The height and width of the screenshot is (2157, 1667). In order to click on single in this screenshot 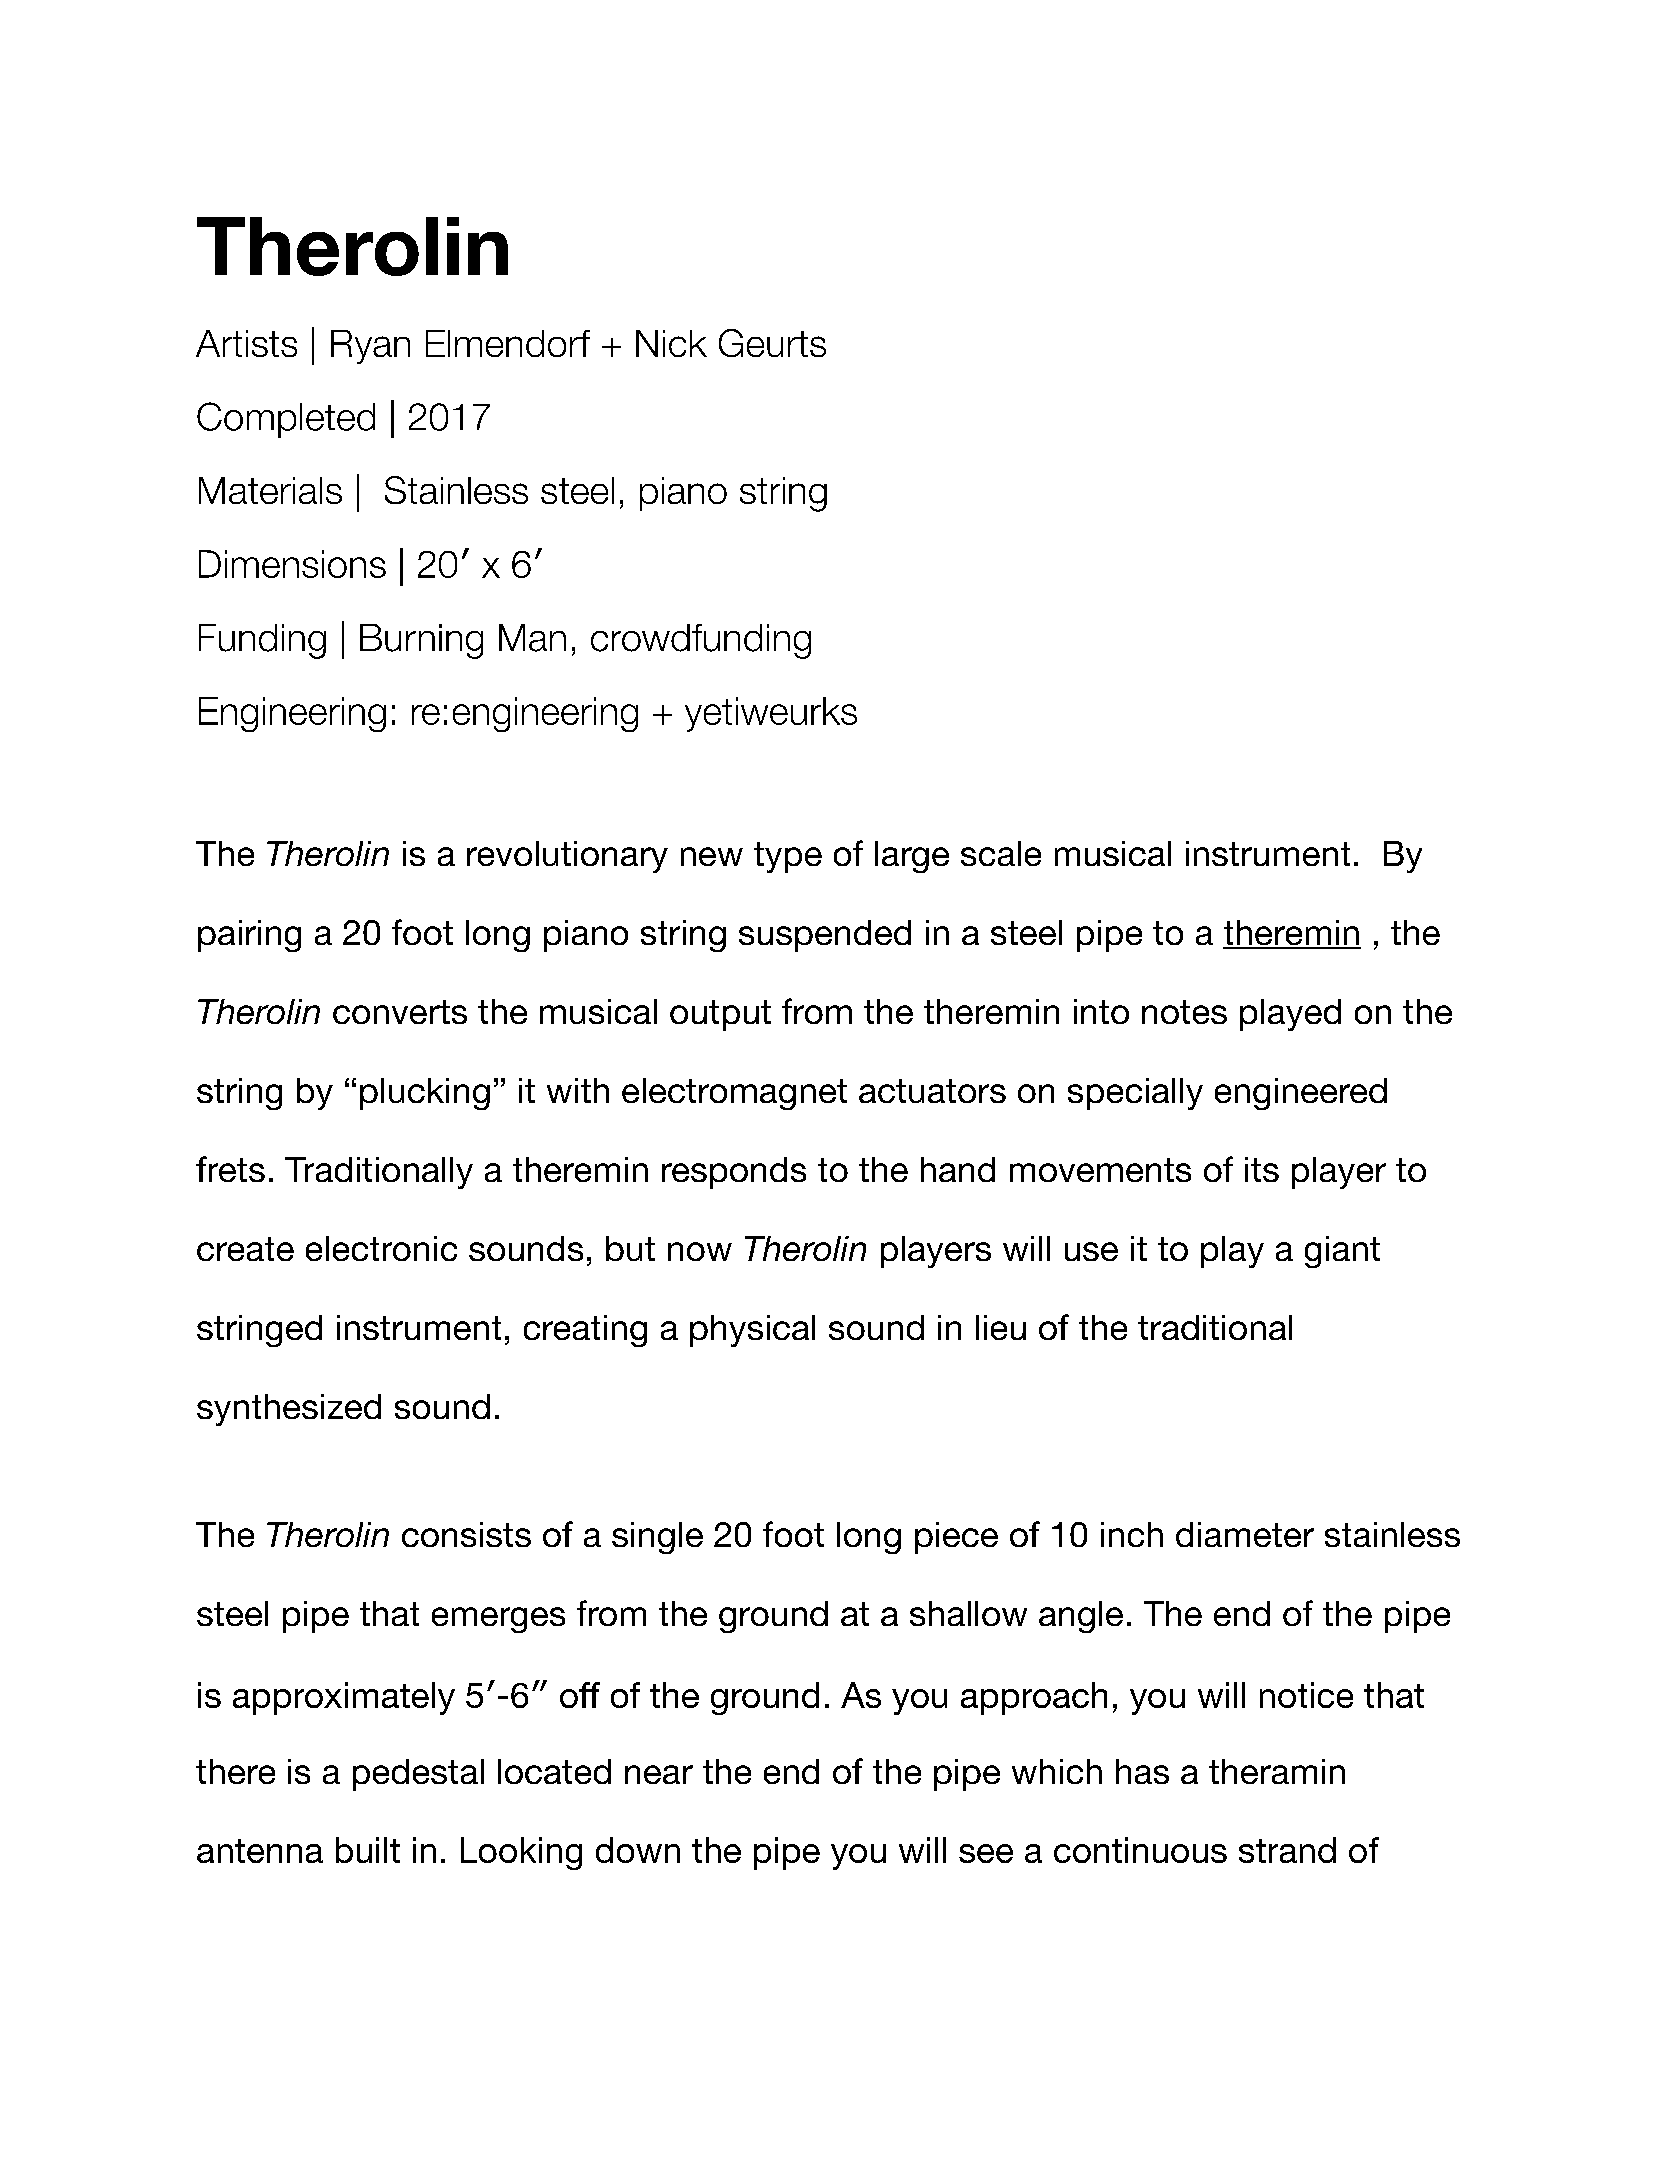, I will do `click(657, 1538)`.
